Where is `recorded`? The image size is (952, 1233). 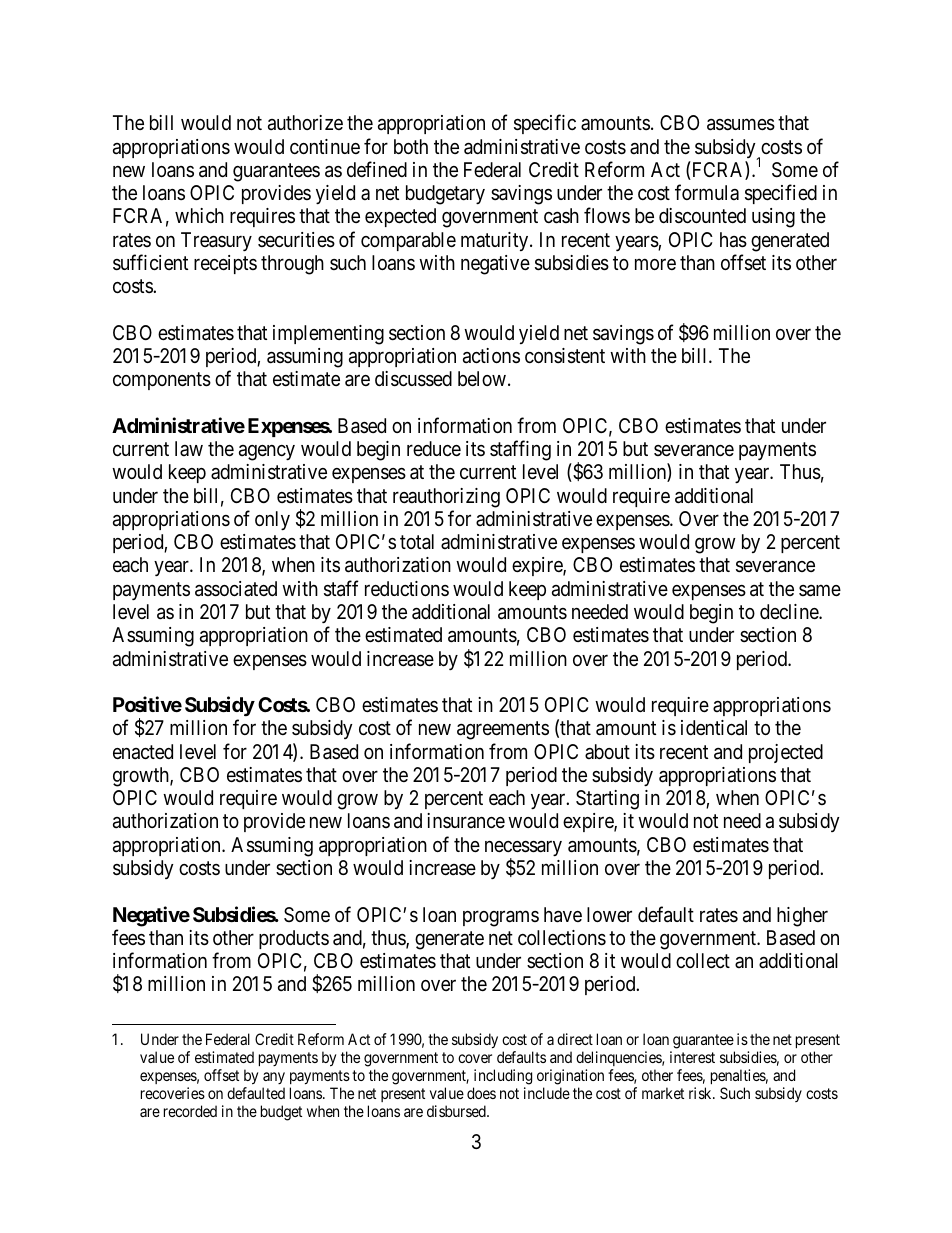 recorded is located at coordinates (190, 1111).
